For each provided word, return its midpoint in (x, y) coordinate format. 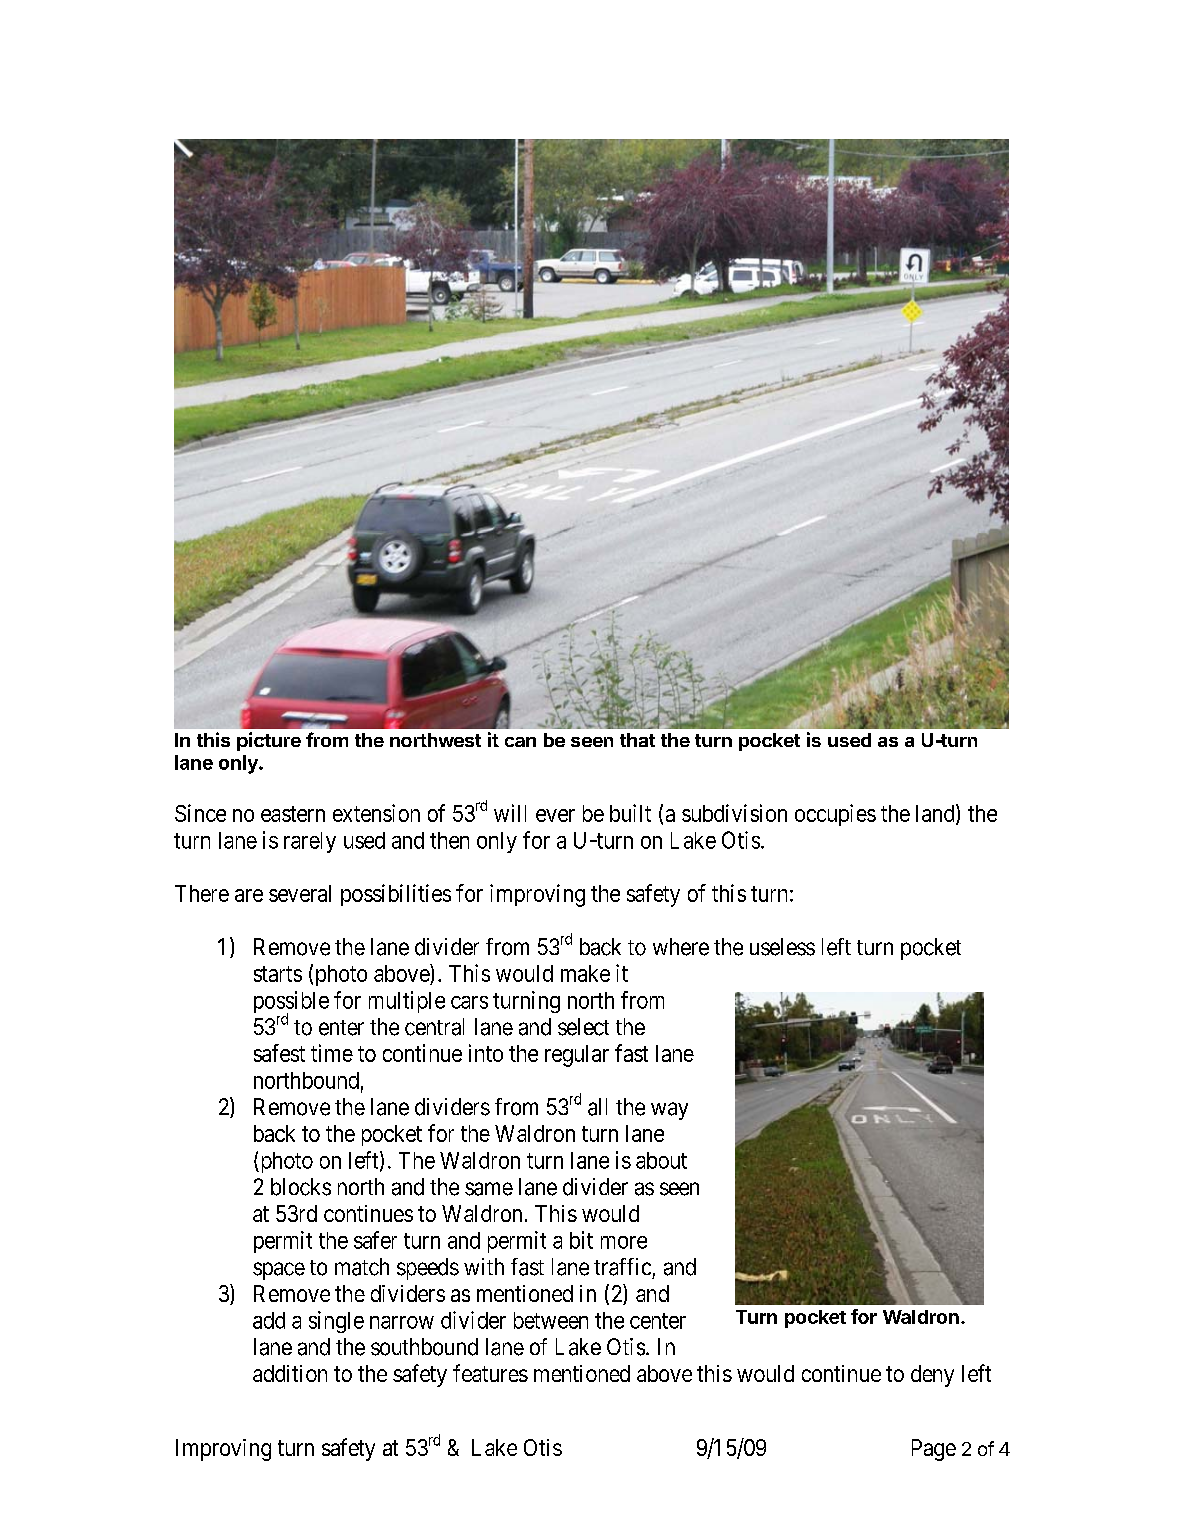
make (585, 973)
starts (278, 974)
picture (269, 741)
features (490, 1373)
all (597, 1107)
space (279, 1271)
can (520, 742)
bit (581, 1240)
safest (279, 1053)
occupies (835, 815)
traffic (622, 1267)
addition (290, 1373)
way (669, 1111)
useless (782, 947)
